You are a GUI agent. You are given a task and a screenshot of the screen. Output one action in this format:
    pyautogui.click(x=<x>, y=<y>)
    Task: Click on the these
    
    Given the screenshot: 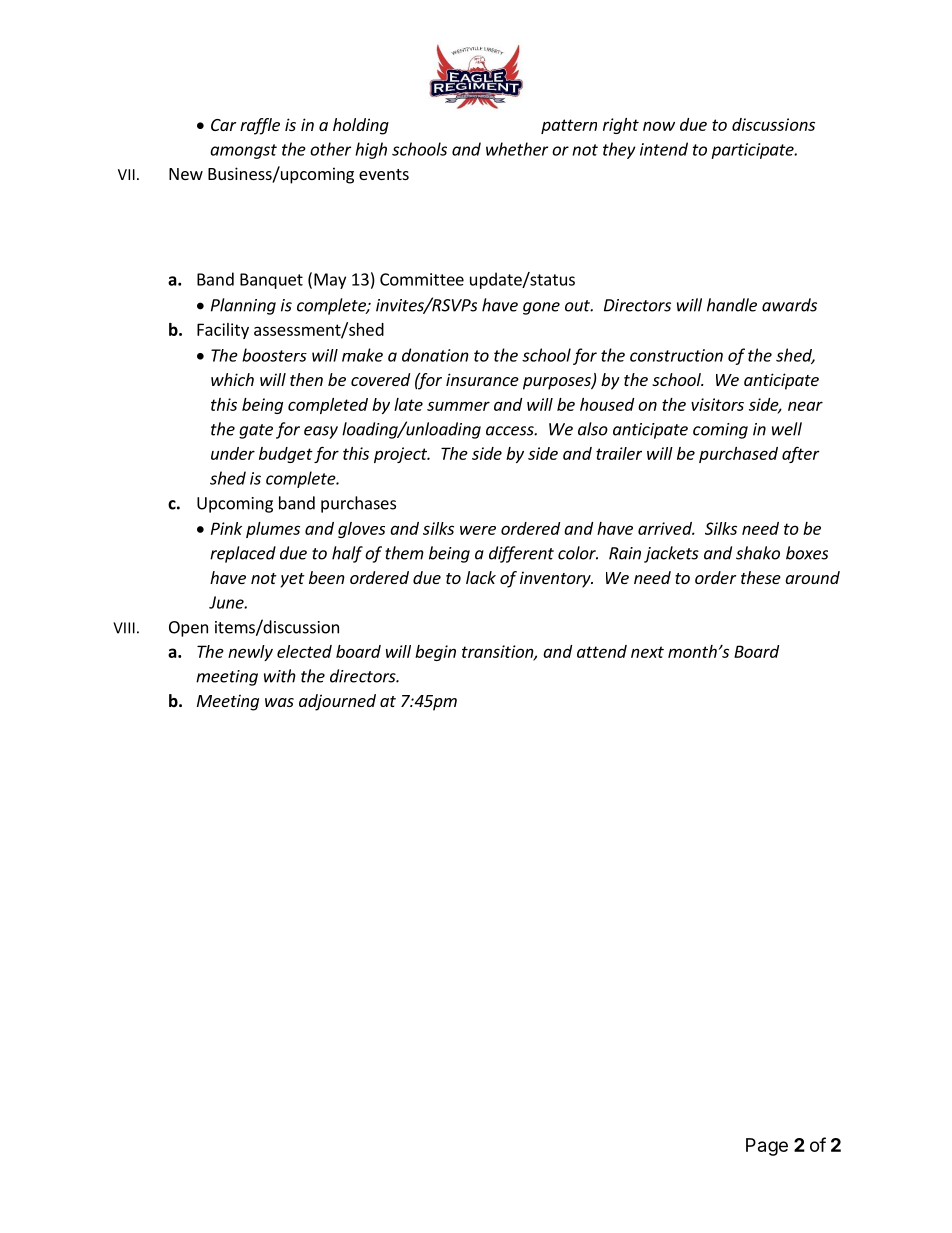 What is the action you would take?
    pyautogui.click(x=761, y=577)
